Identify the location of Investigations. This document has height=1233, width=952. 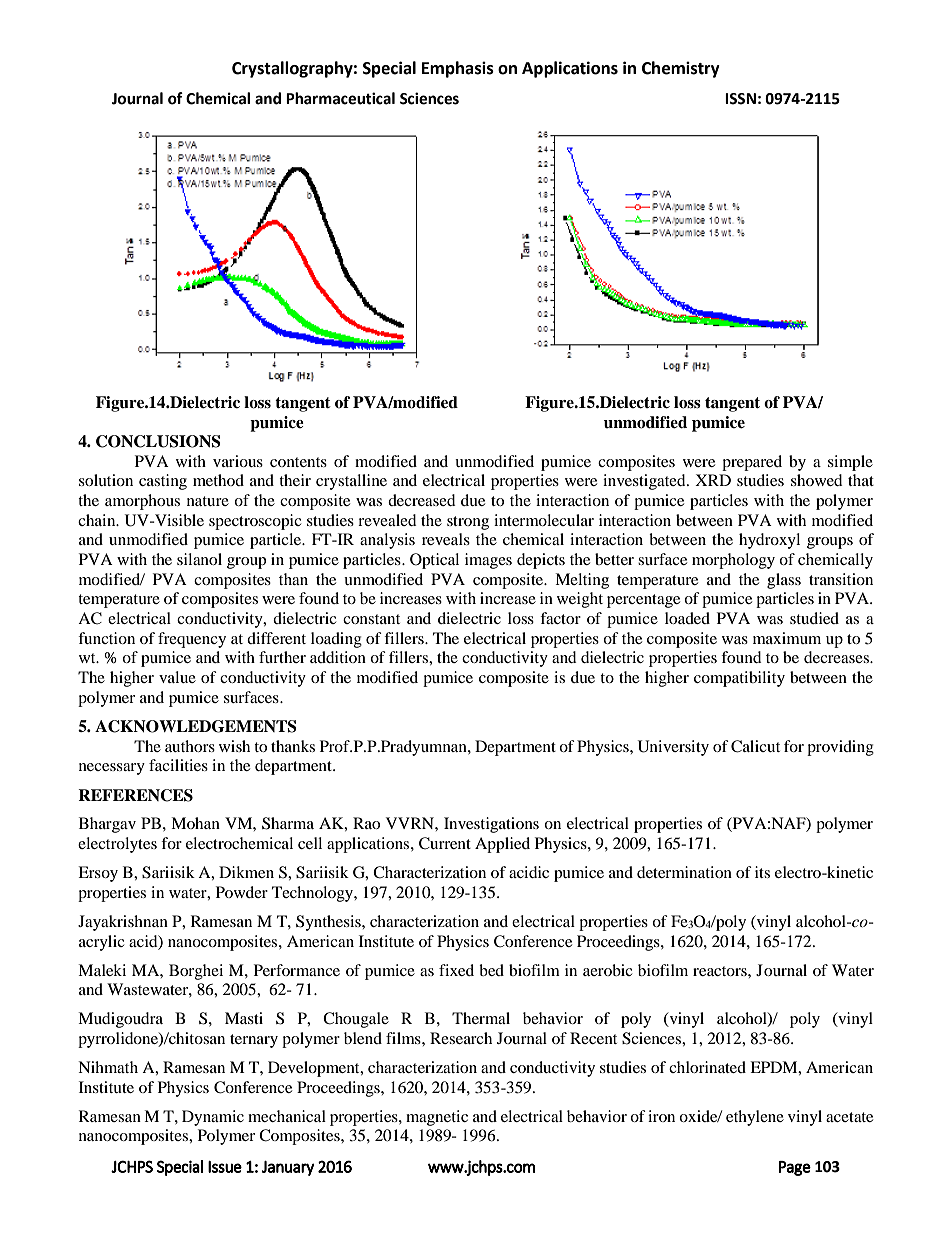
(491, 825).
